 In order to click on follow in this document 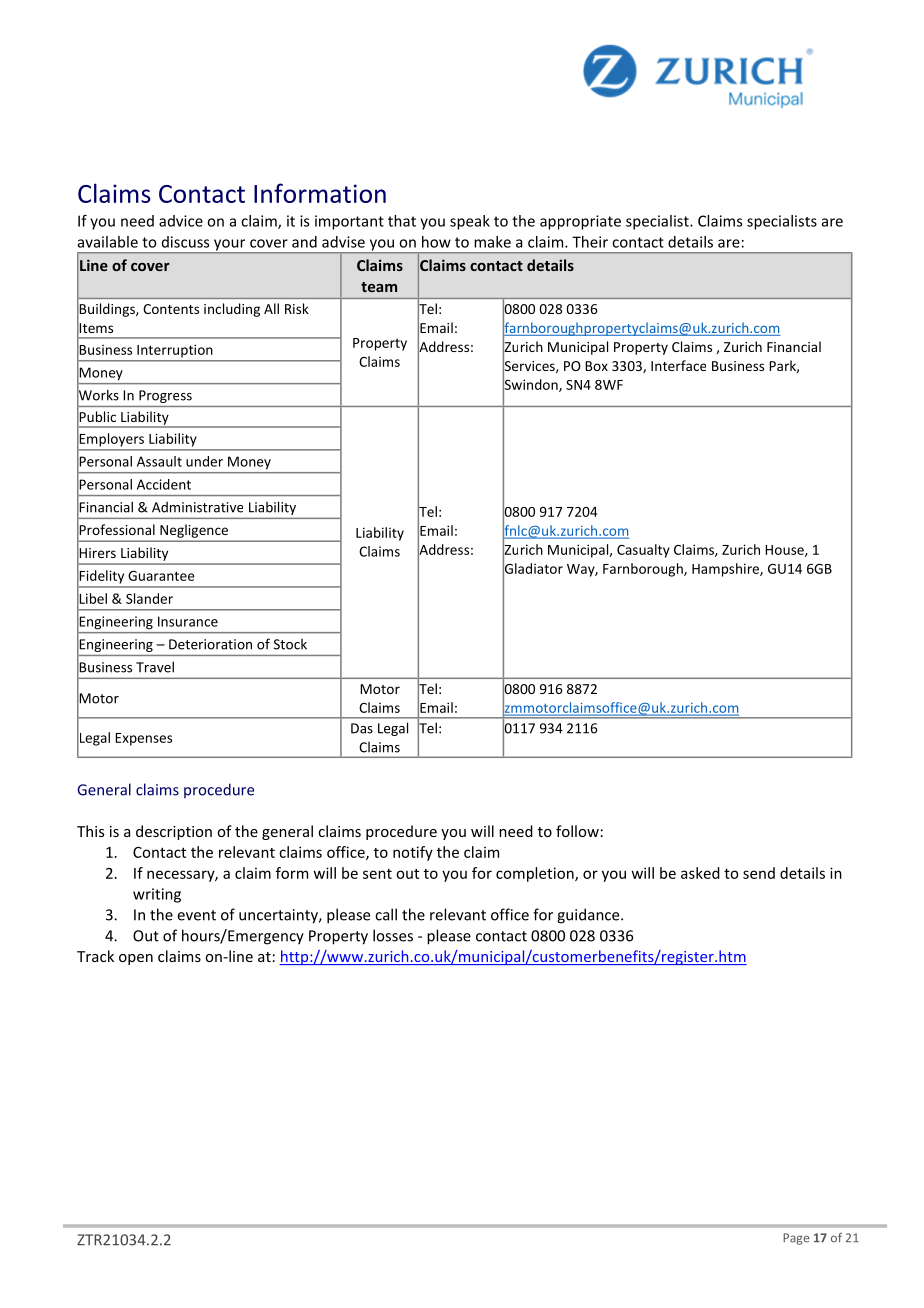, I will do `click(577, 831)`.
